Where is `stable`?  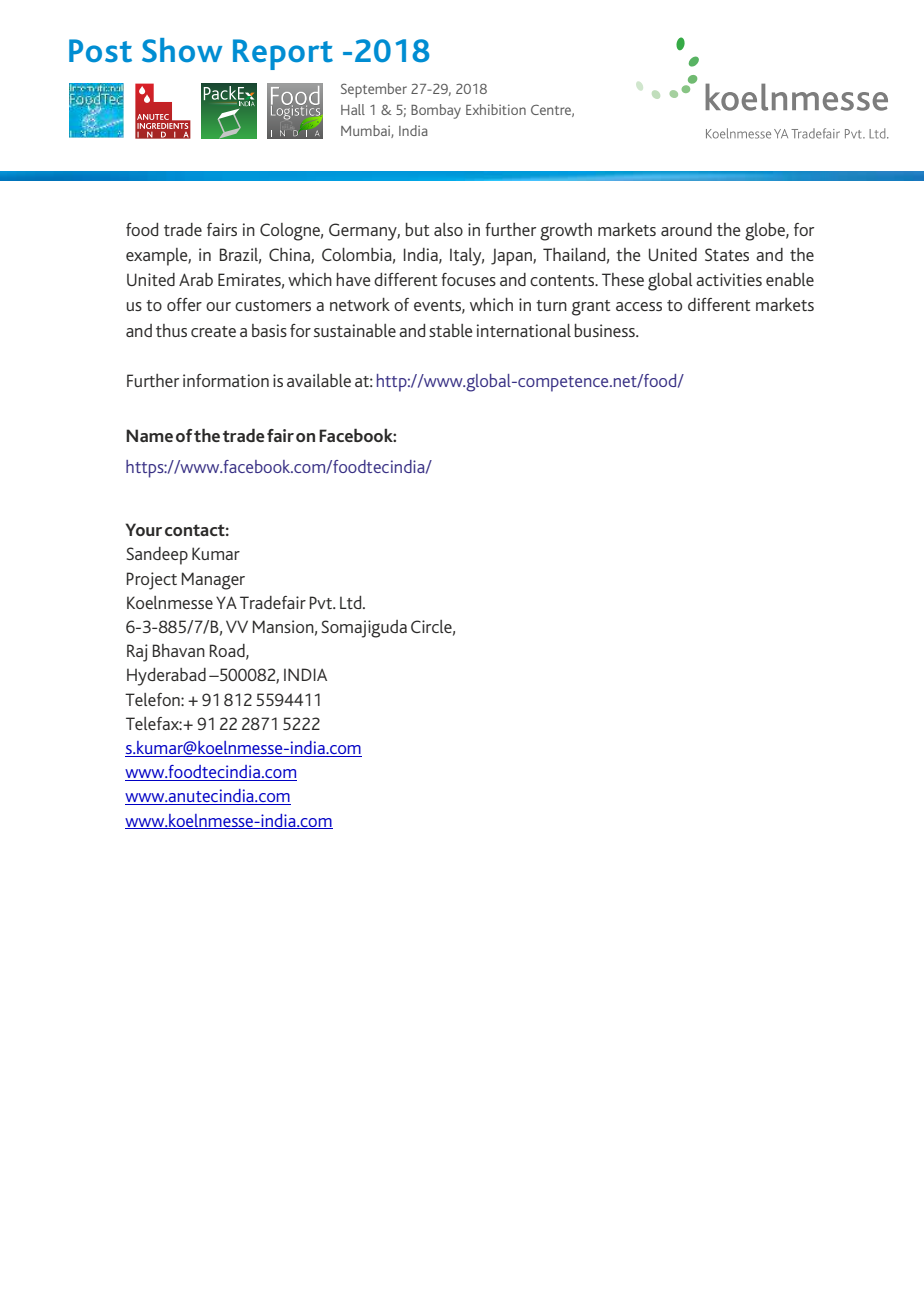 stable is located at coordinates (450, 330).
